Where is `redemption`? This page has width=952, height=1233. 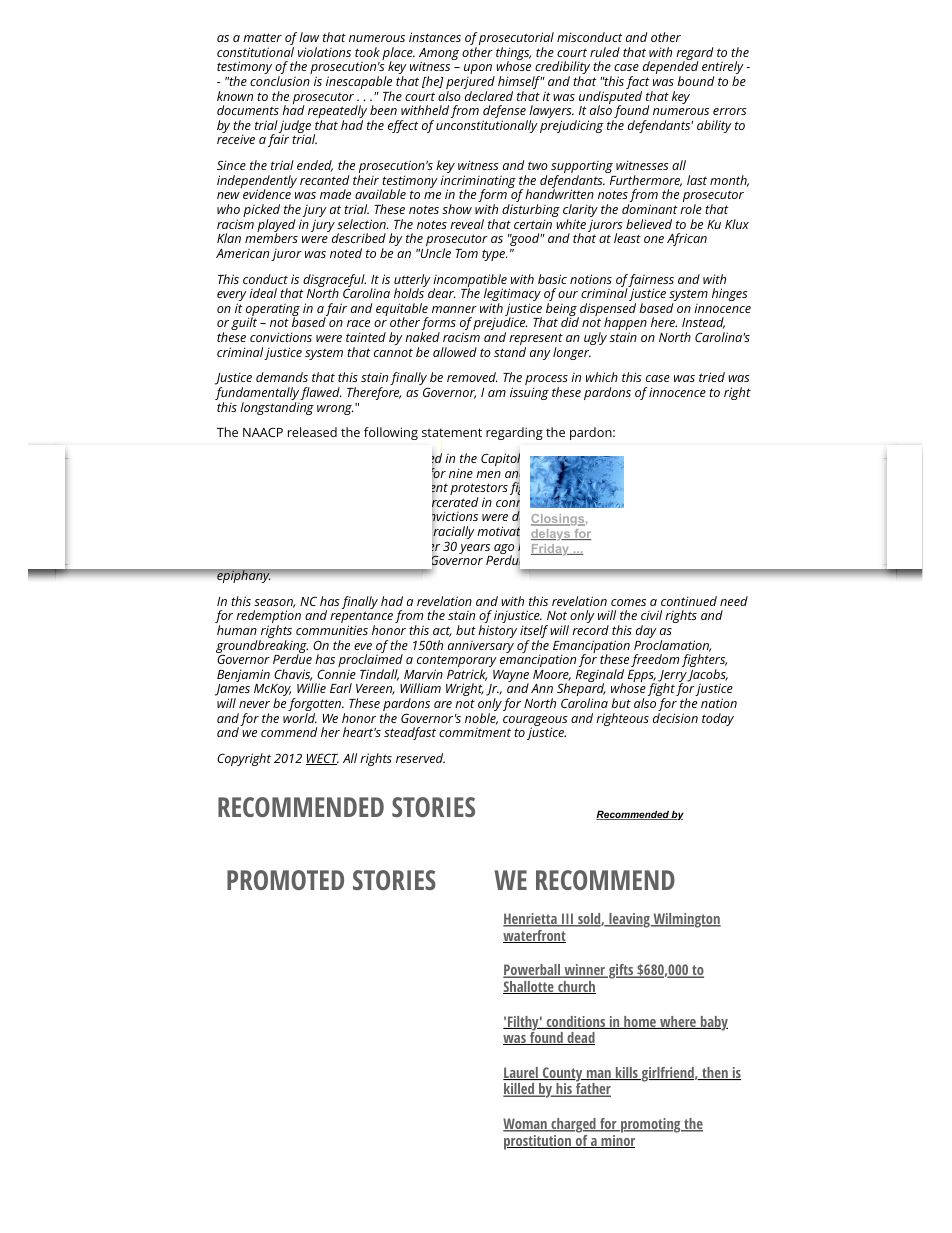
redemption is located at coordinates (268, 618).
